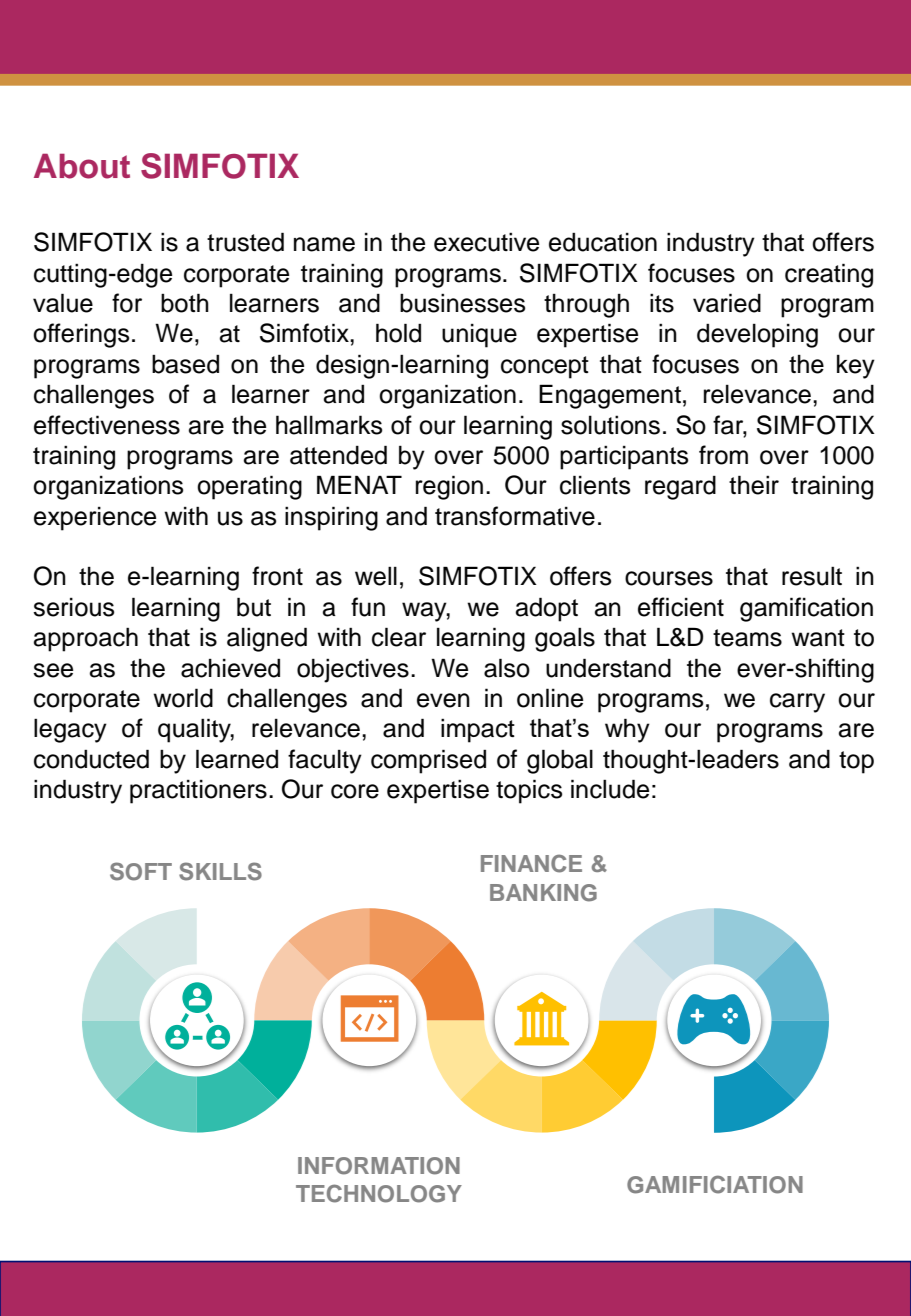 Image resolution: width=911 pixels, height=1316 pixels. I want to click on creating, so click(829, 275).
